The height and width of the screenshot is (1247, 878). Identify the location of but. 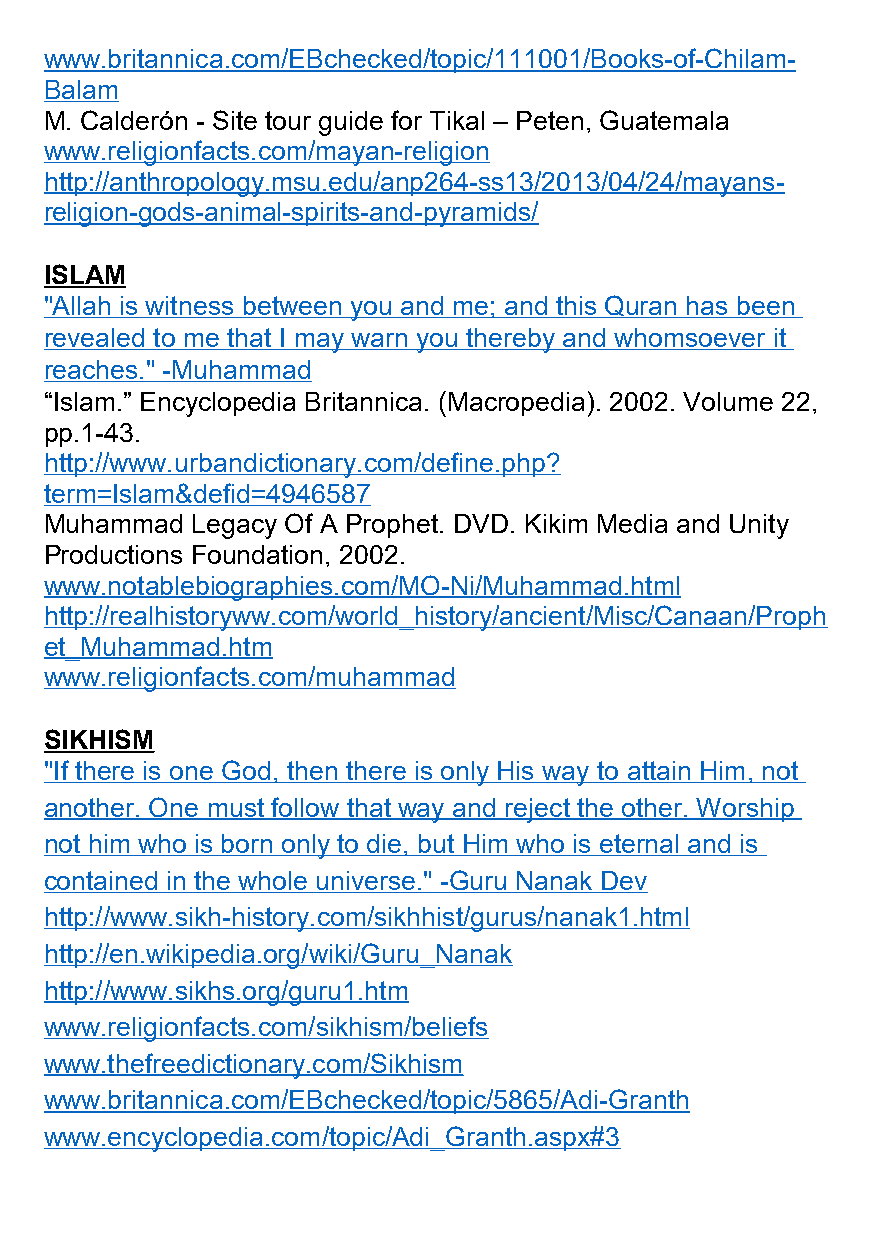
(437, 845).
